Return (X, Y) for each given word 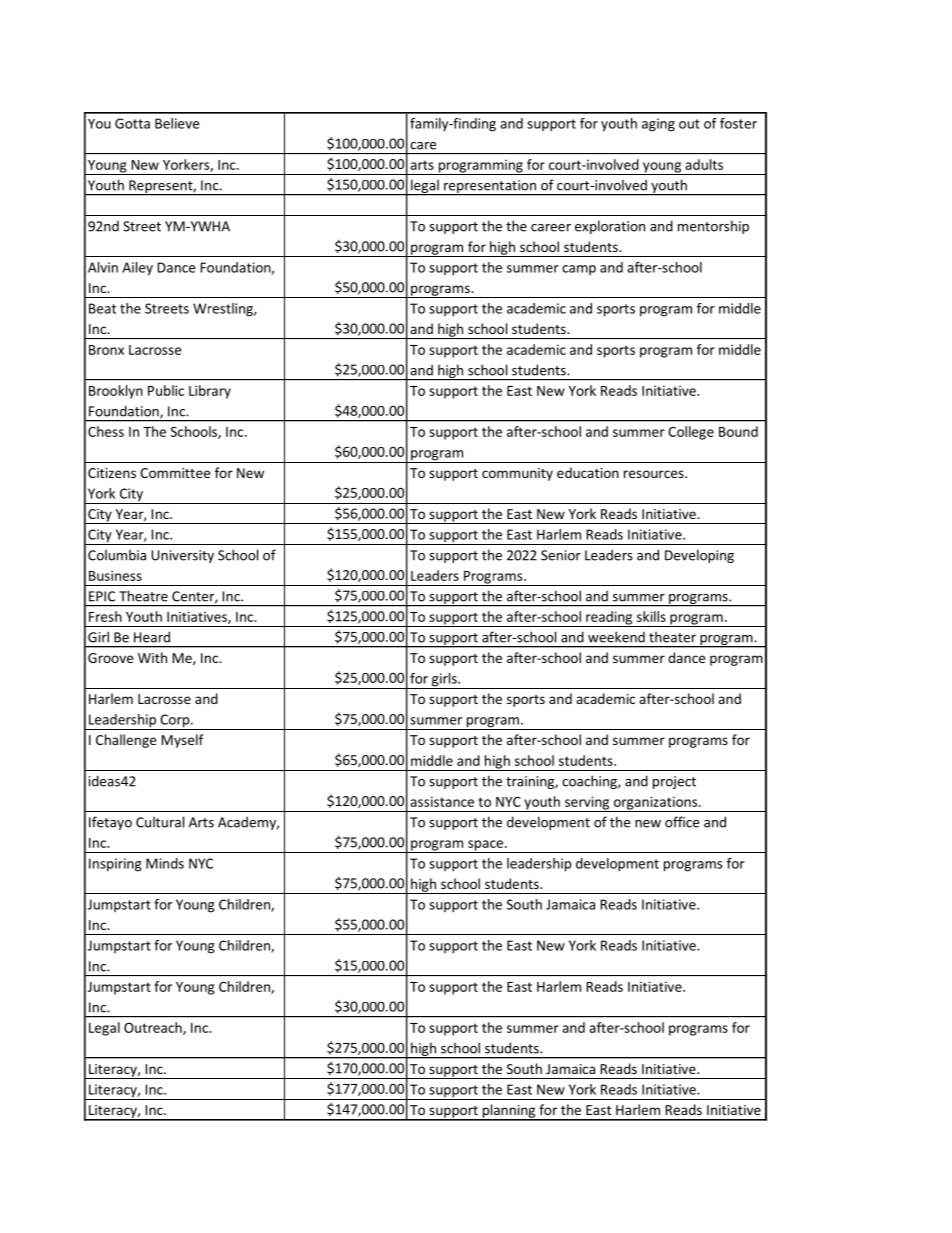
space (485, 846)
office (682, 822)
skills (651, 616)
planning (509, 1112)
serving (587, 804)
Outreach (154, 1028)
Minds (165, 863)
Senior (561, 555)
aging (658, 125)
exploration (610, 227)
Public (166, 390)
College (691, 433)
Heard (152, 637)
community (517, 474)
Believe (177, 123)
